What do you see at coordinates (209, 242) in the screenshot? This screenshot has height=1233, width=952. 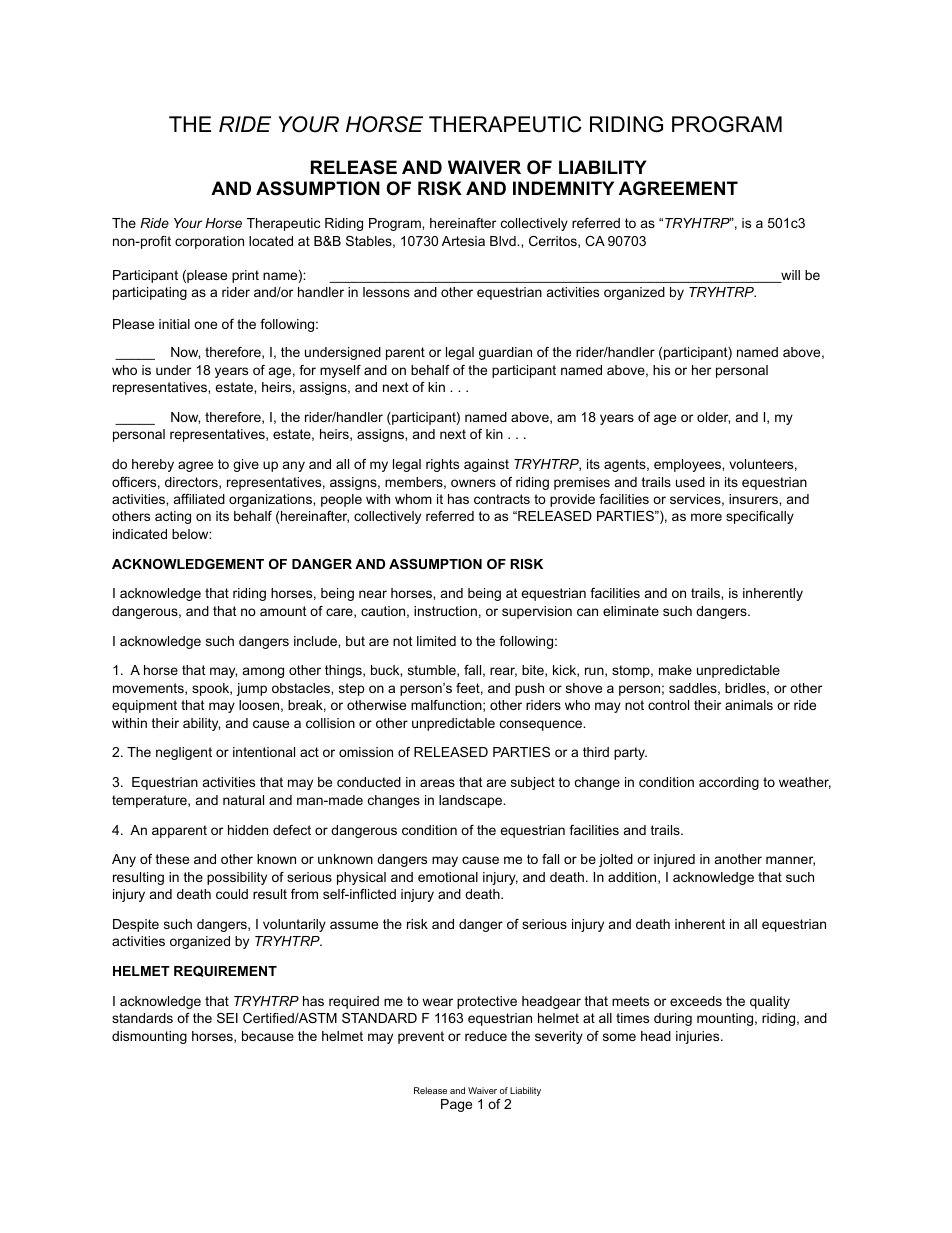 I see `corporation` at bounding box center [209, 242].
